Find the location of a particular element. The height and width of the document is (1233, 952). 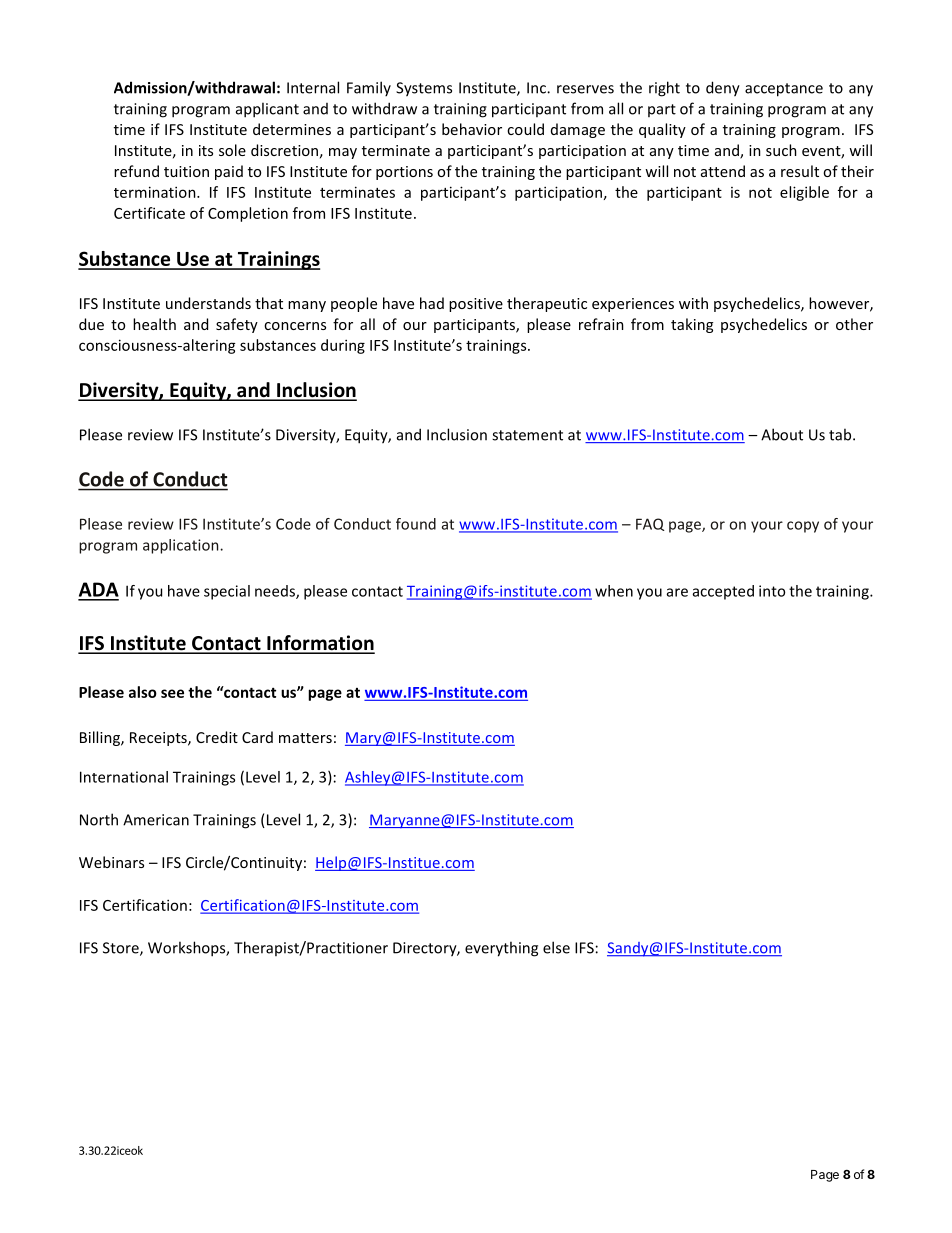

Webinars is located at coordinates (111, 862).
